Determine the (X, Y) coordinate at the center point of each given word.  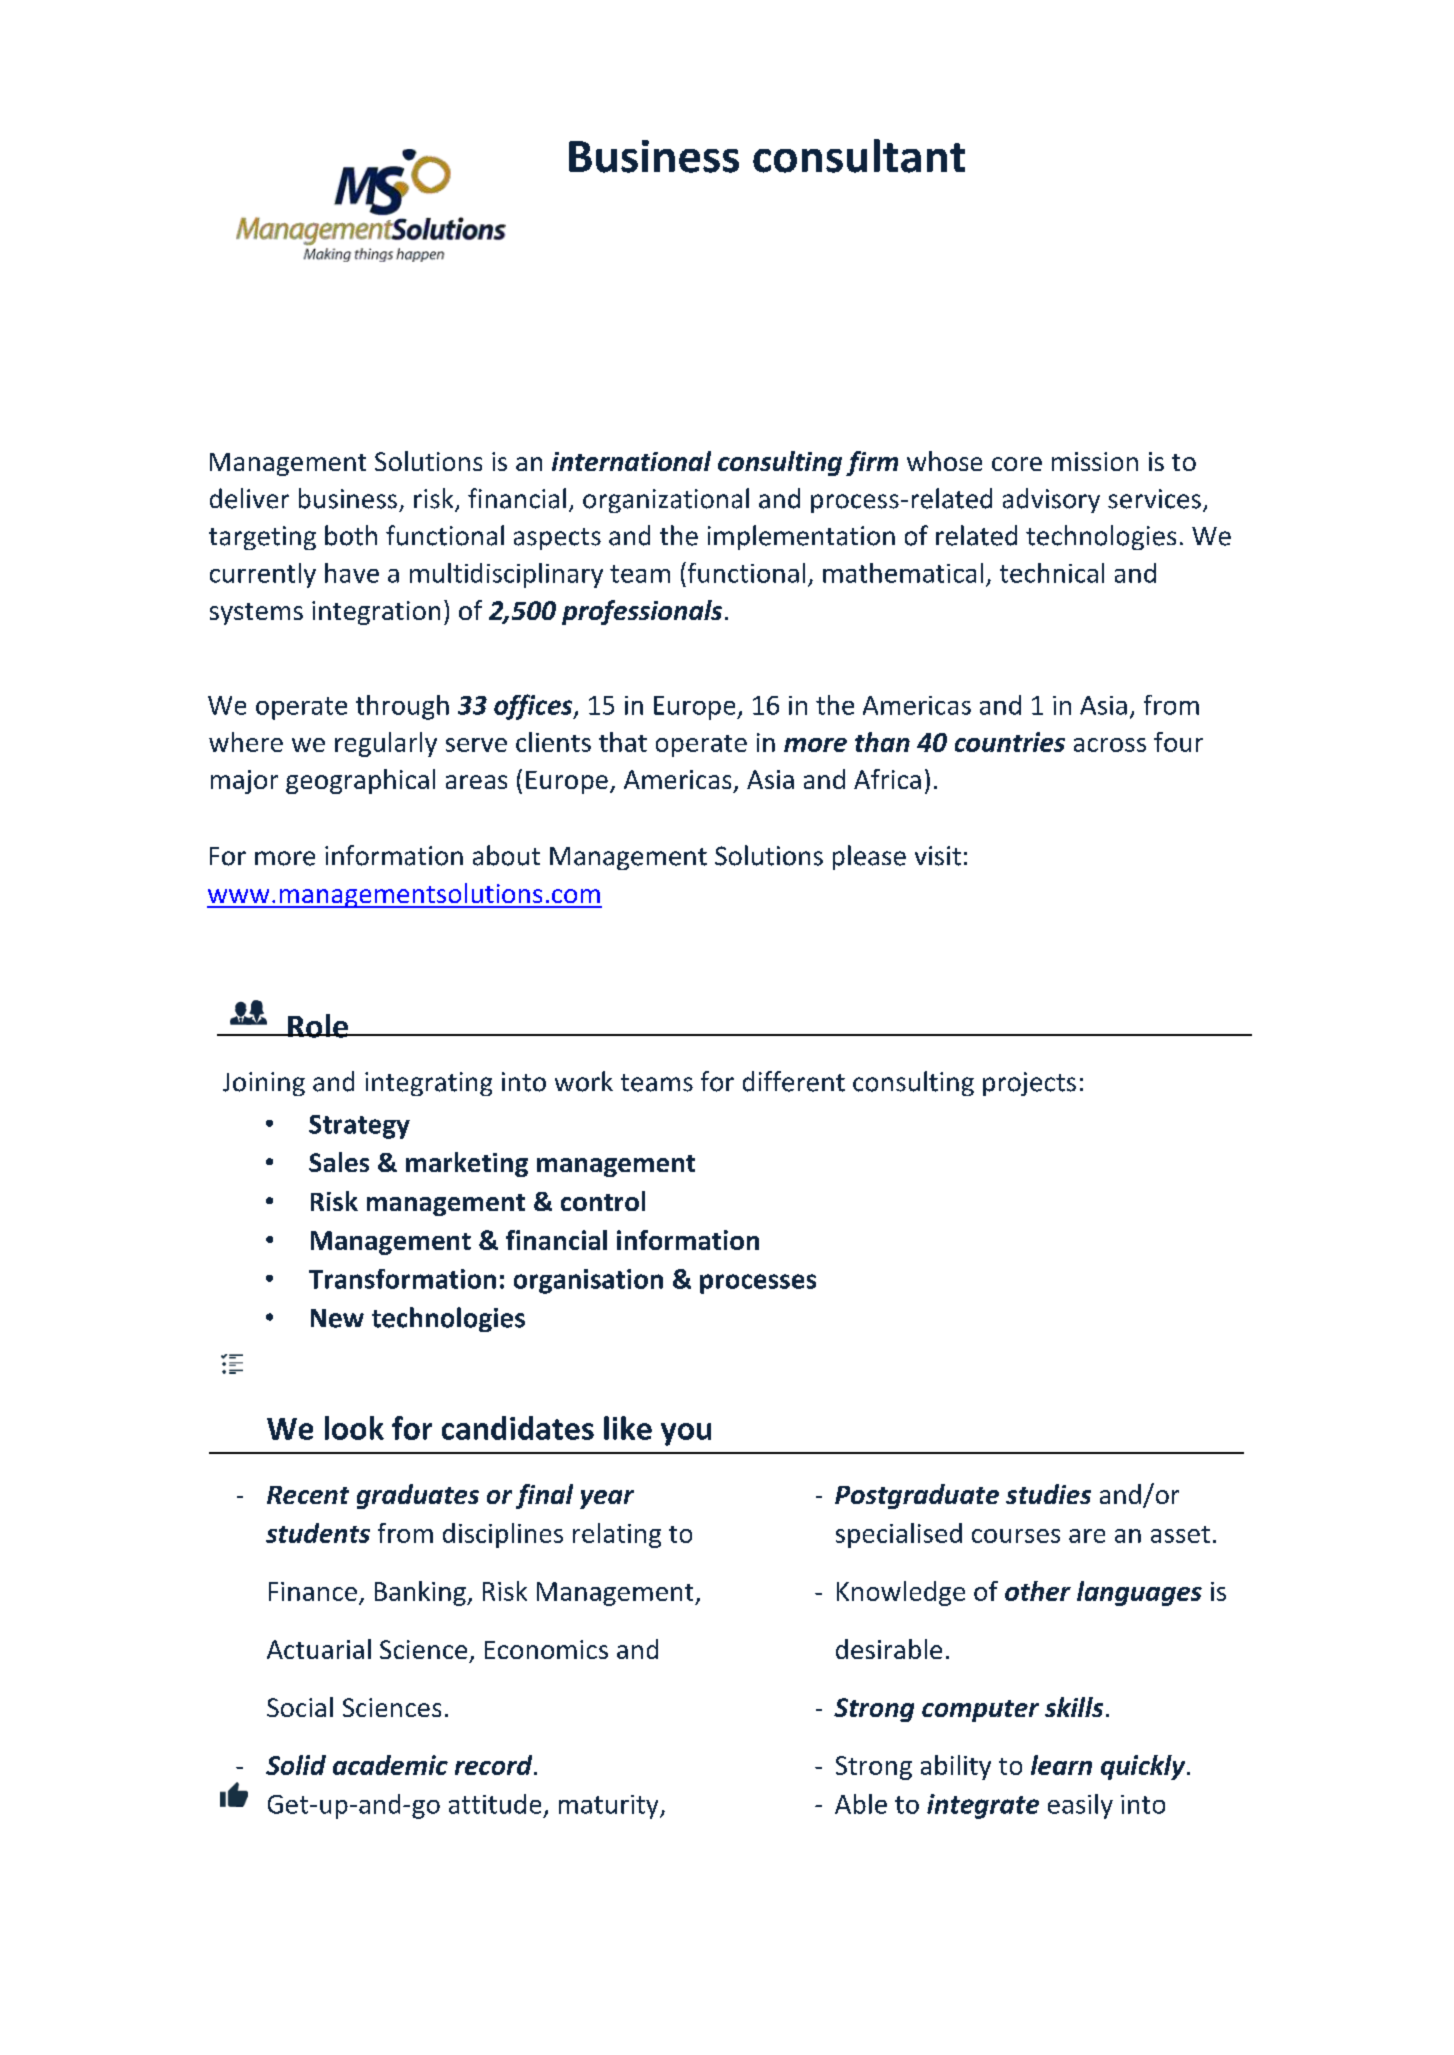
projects (1029, 1084)
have (352, 573)
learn (1061, 1765)
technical (1052, 573)
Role (318, 1026)
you (686, 1434)
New (337, 1318)
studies (1048, 1494)
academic (390, 1765)
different (794, 1081)
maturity (610, 1807)
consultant (859, 156)
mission (1095, 461)
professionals (642, 612)
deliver (249, 498)
